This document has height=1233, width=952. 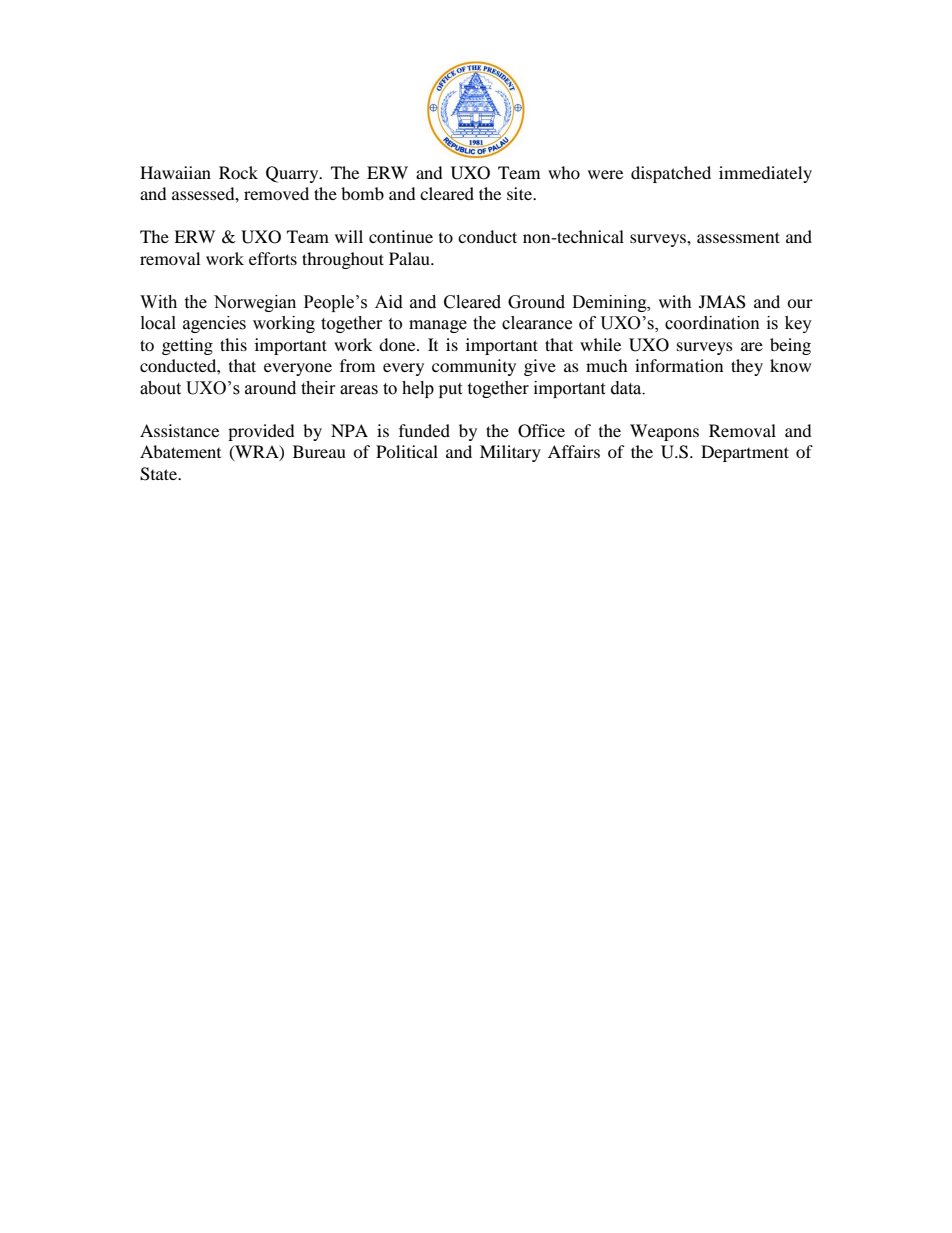 I want to click on site, so click(x=521, y=193).
